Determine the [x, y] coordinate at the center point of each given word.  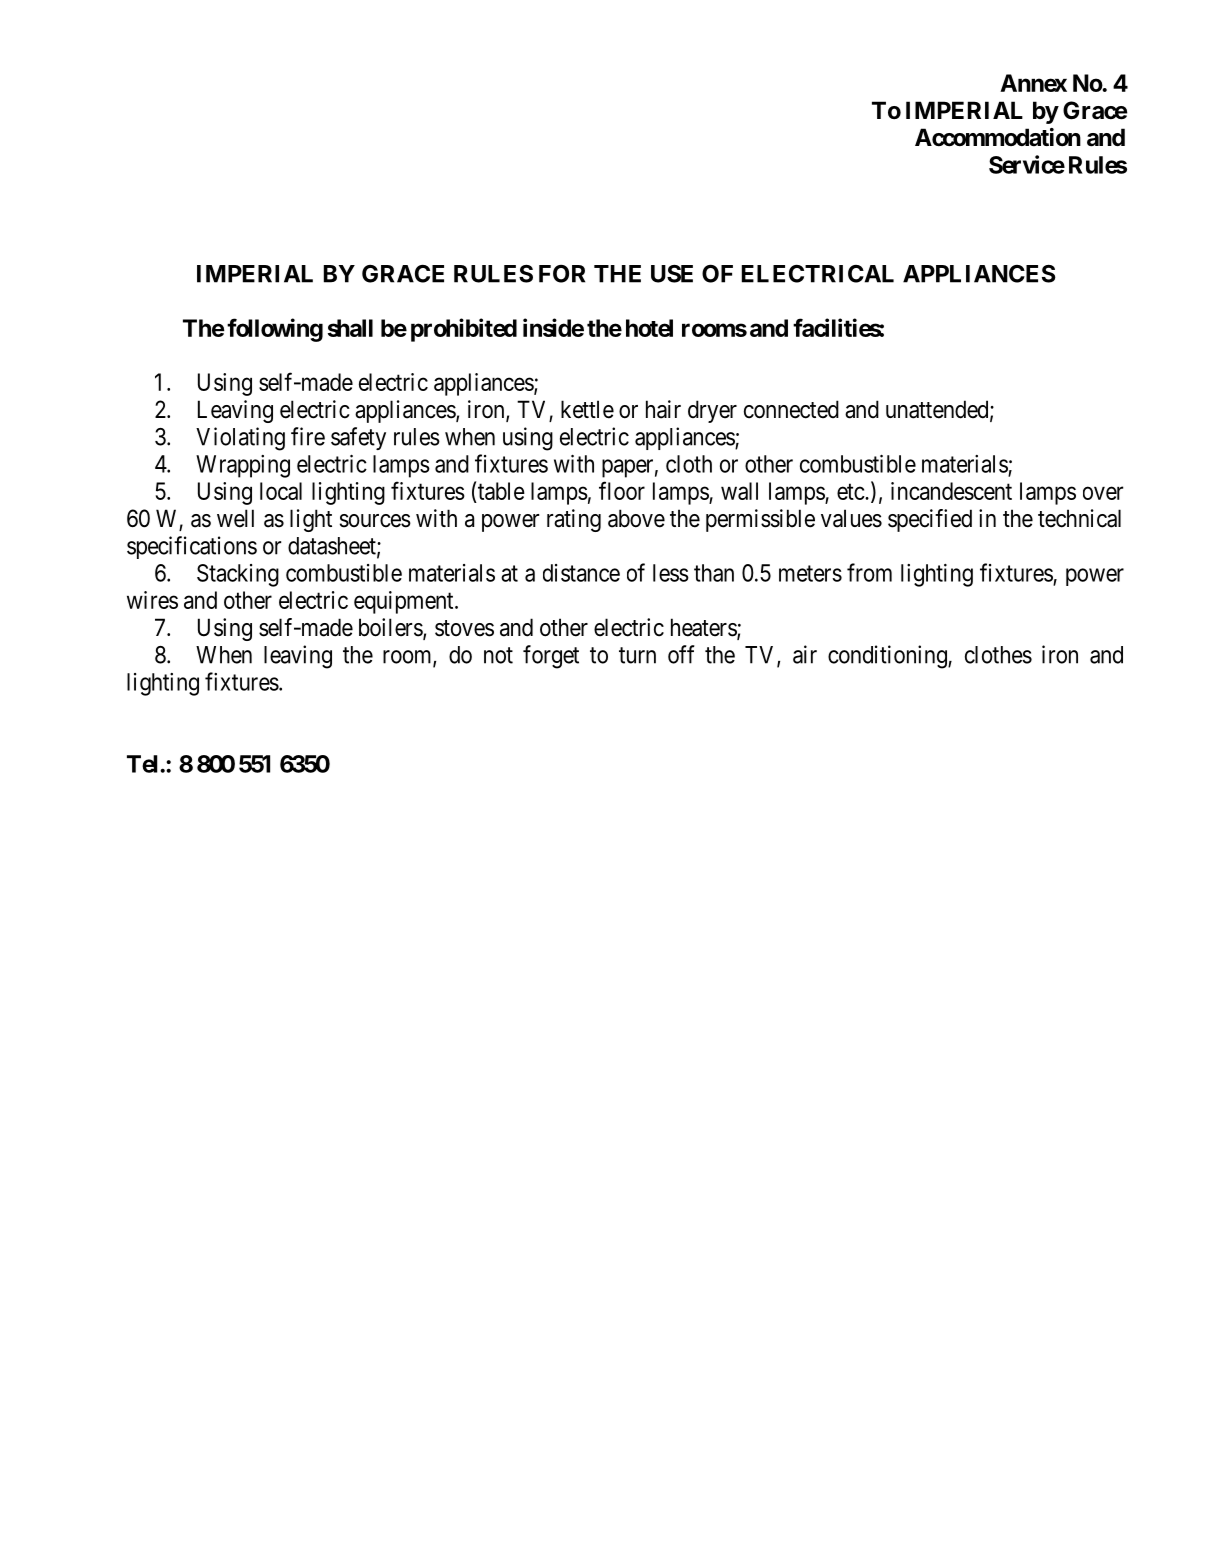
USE [672, 274]
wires [152, 600]
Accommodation [998, 137]
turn [637, 655]
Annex [1033, 83]
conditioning [888, 657]
